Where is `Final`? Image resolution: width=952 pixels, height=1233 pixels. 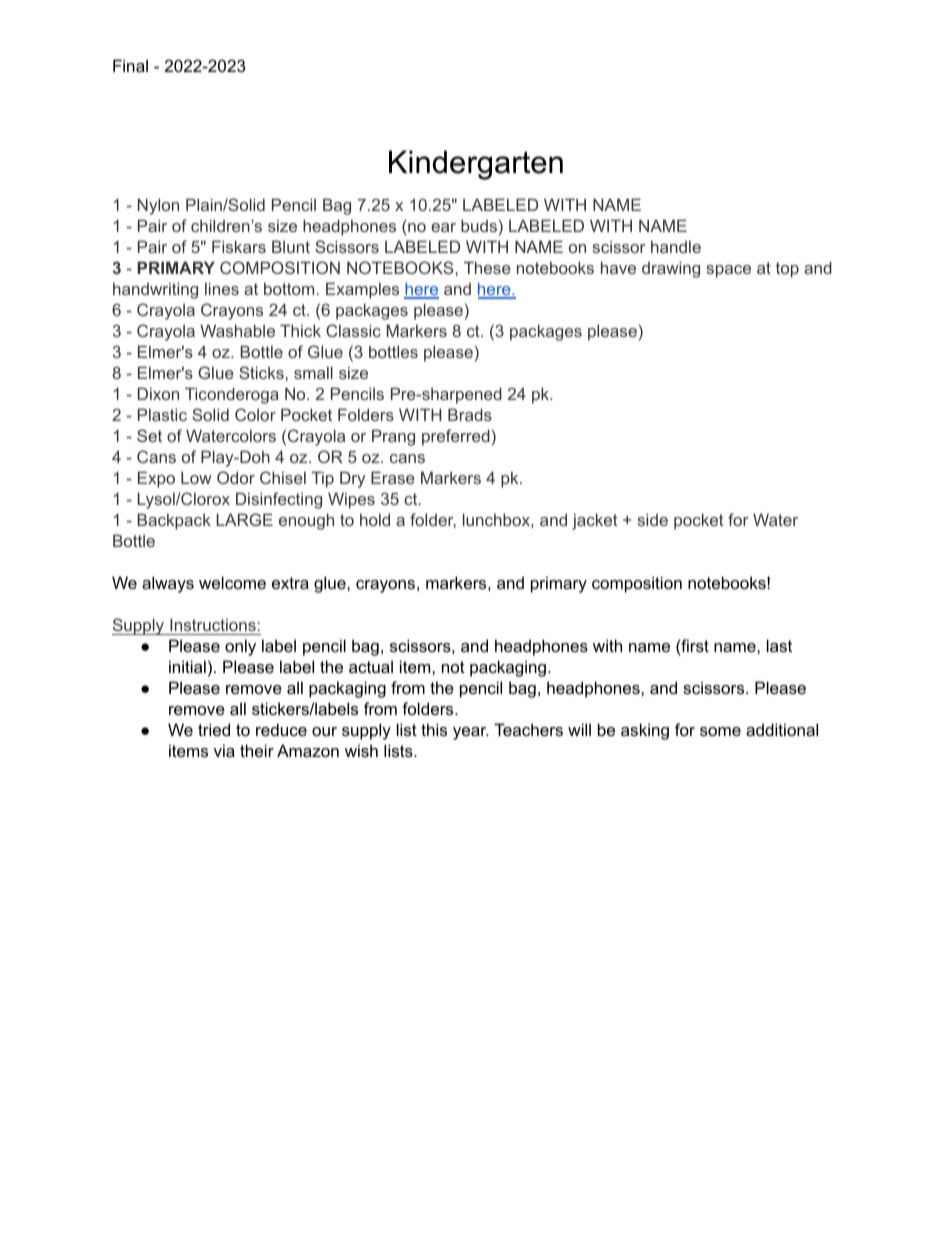
Final is located at coordinates (130, 65).
